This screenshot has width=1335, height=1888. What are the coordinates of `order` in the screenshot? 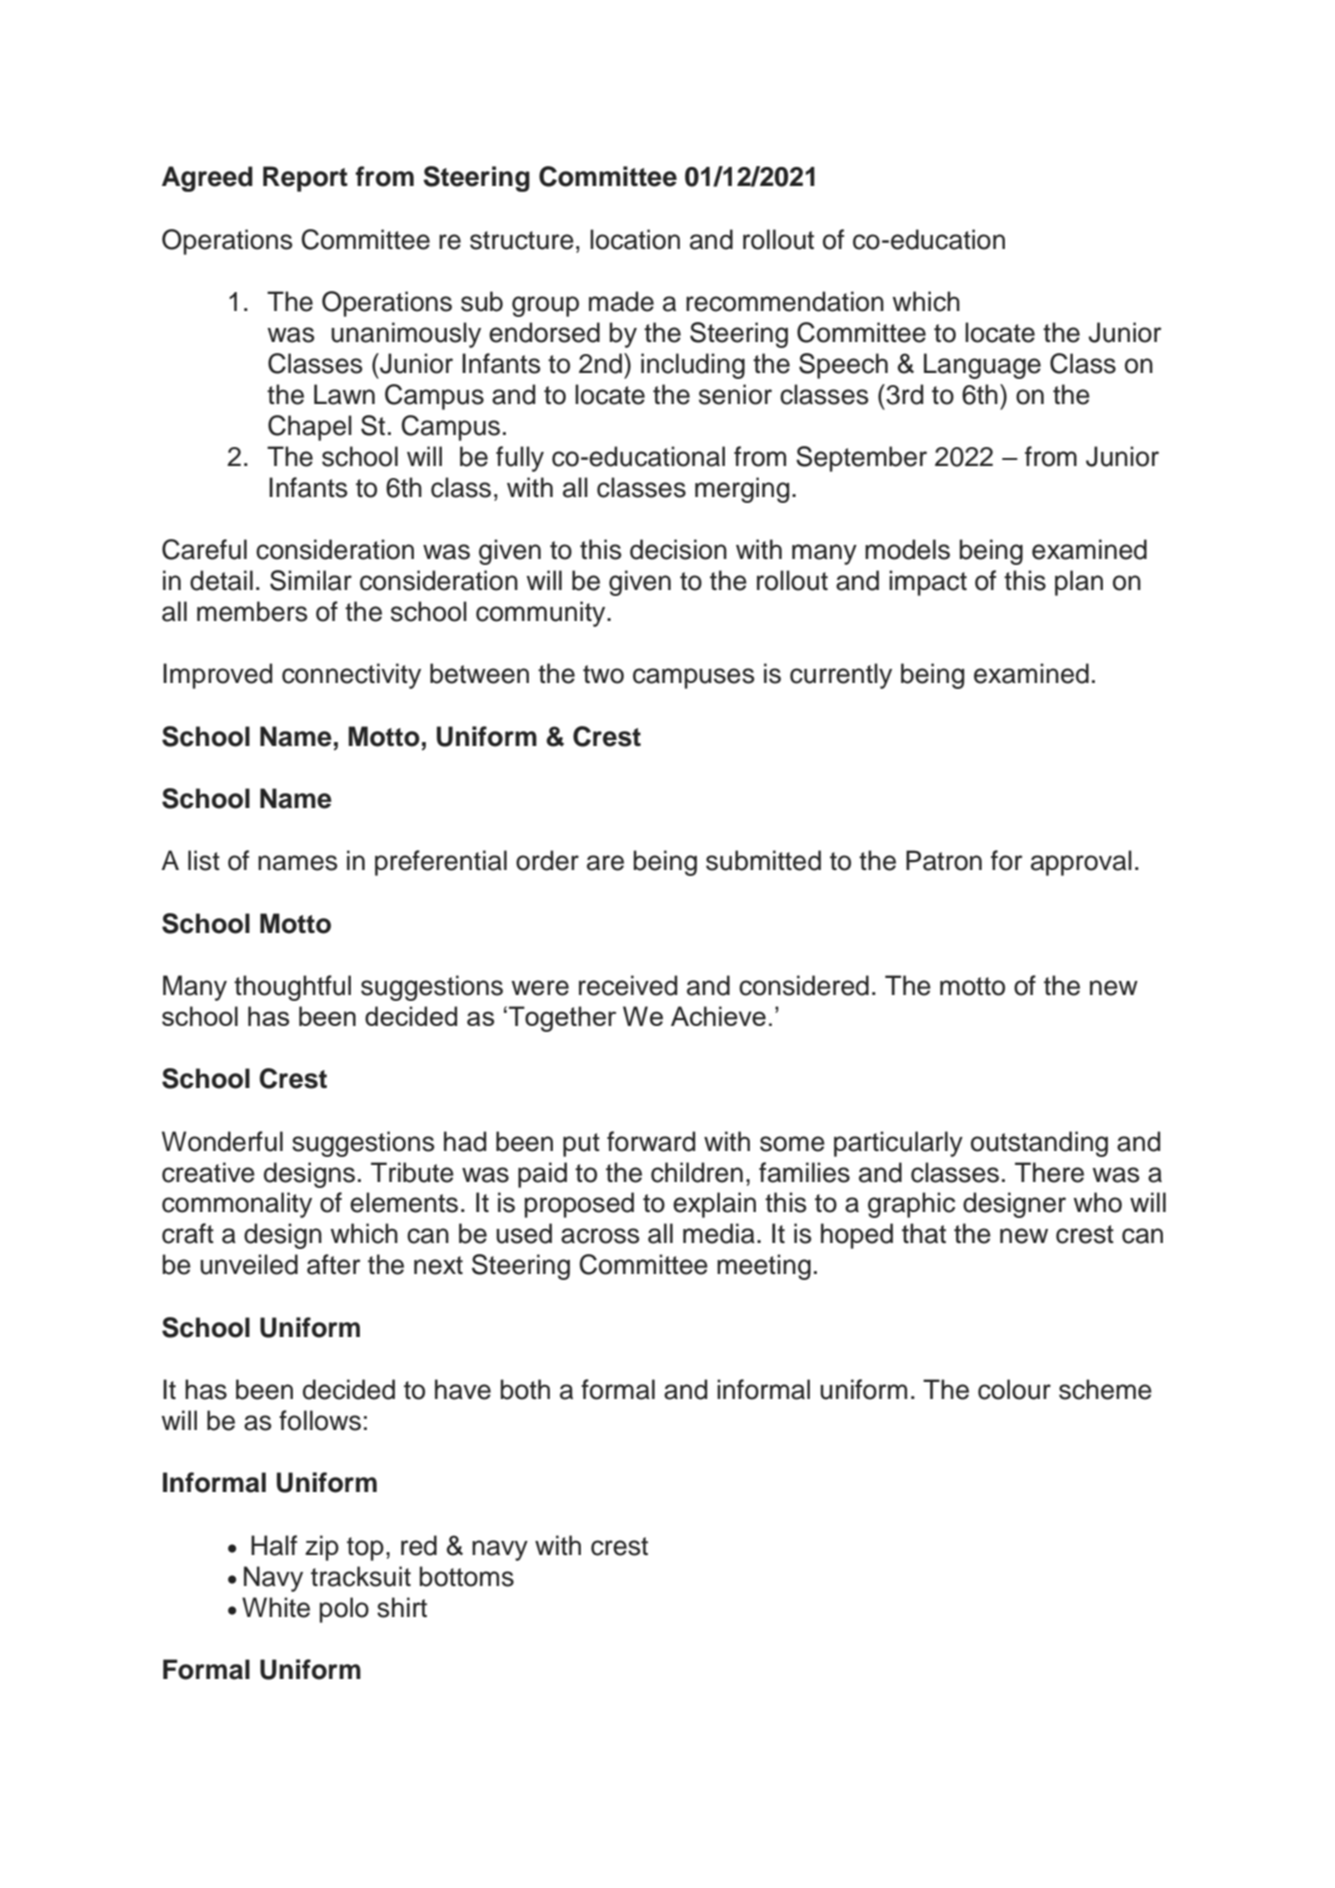 It's located at (547, 860).
